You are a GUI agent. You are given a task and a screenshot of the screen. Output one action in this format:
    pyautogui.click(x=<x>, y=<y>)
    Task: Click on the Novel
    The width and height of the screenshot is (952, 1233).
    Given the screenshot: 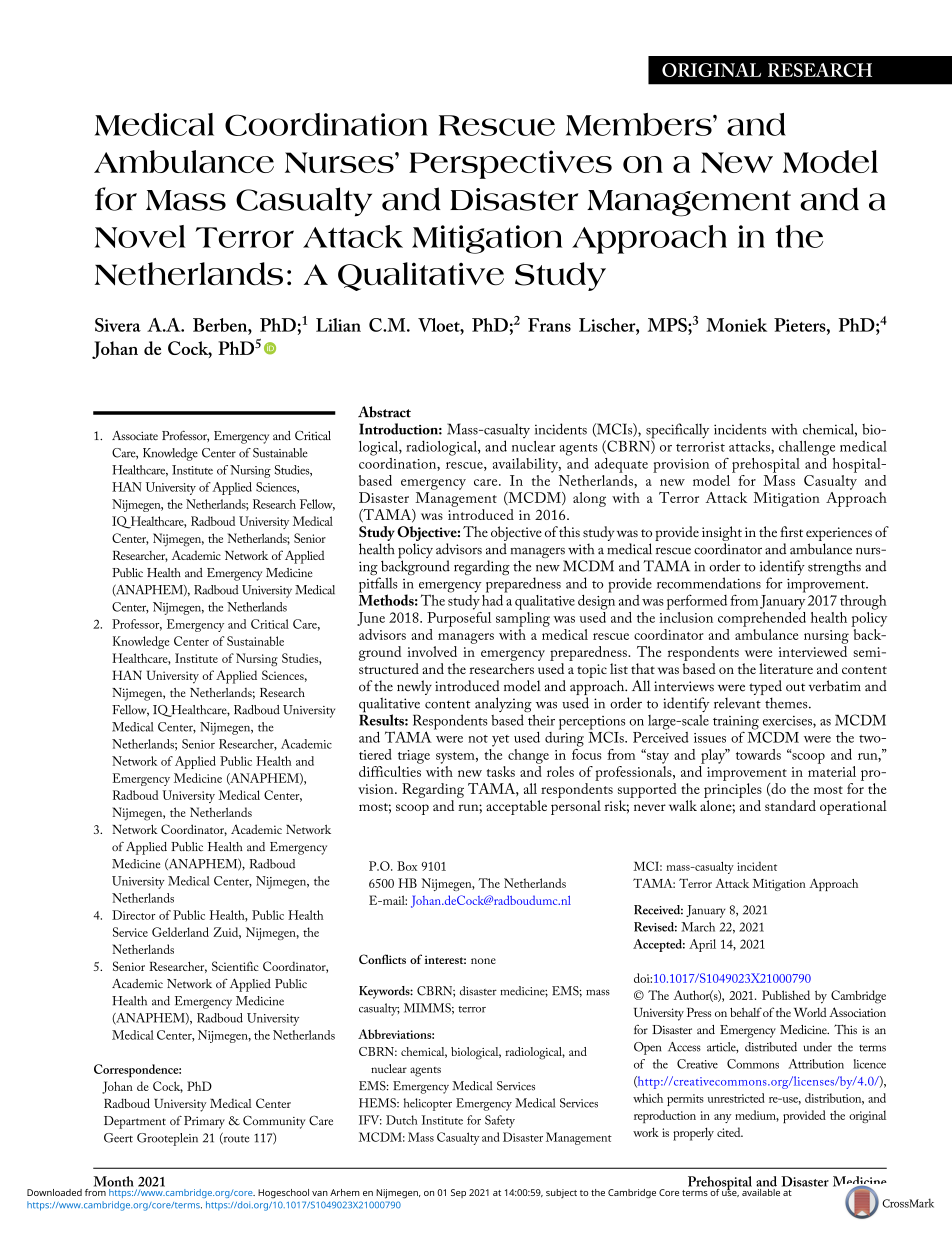 What is the action you would take?
    pyautogui.click(x=140, y=236)
